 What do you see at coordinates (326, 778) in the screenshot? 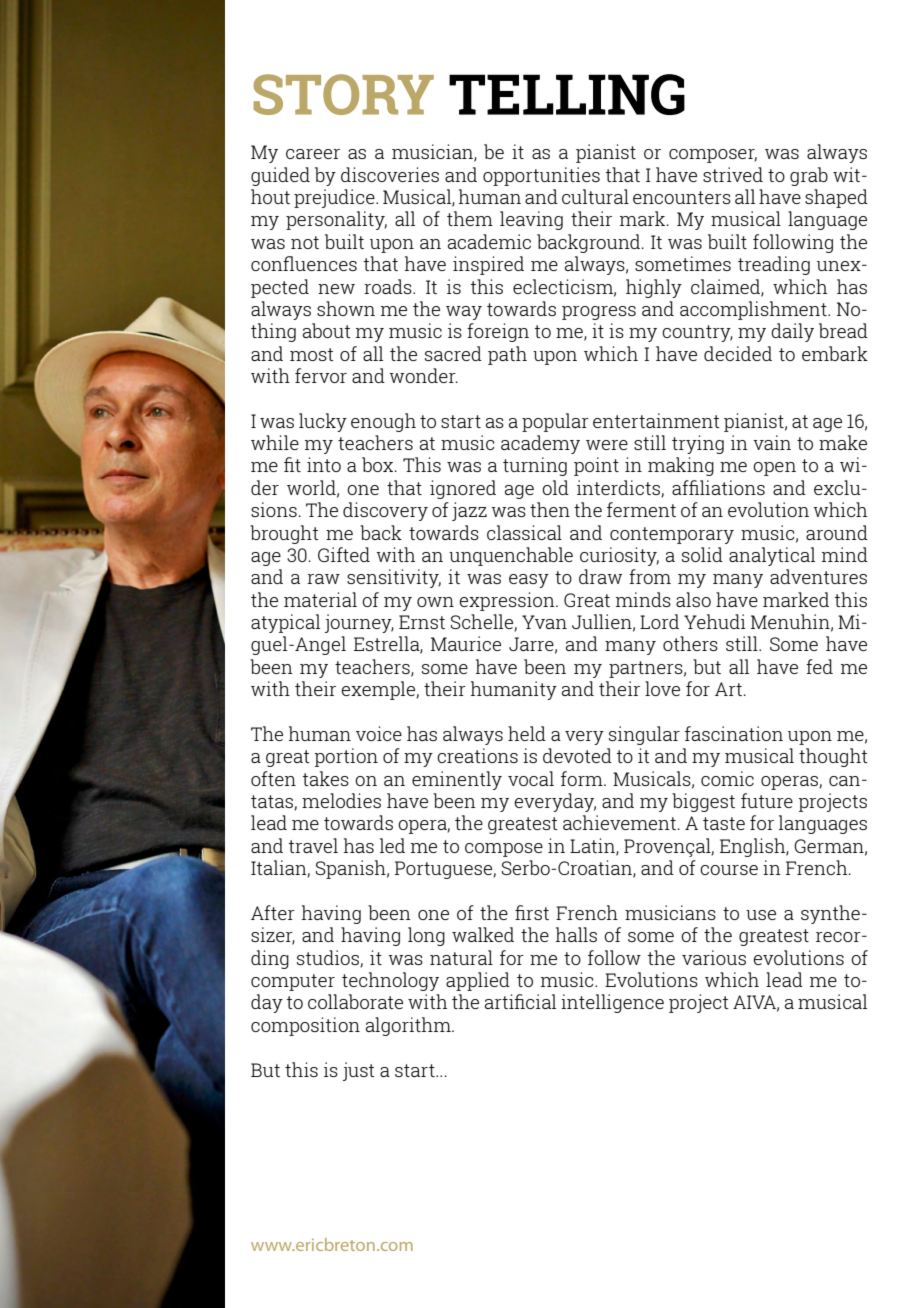
I see `takes` at bounding box center [326, 778].
